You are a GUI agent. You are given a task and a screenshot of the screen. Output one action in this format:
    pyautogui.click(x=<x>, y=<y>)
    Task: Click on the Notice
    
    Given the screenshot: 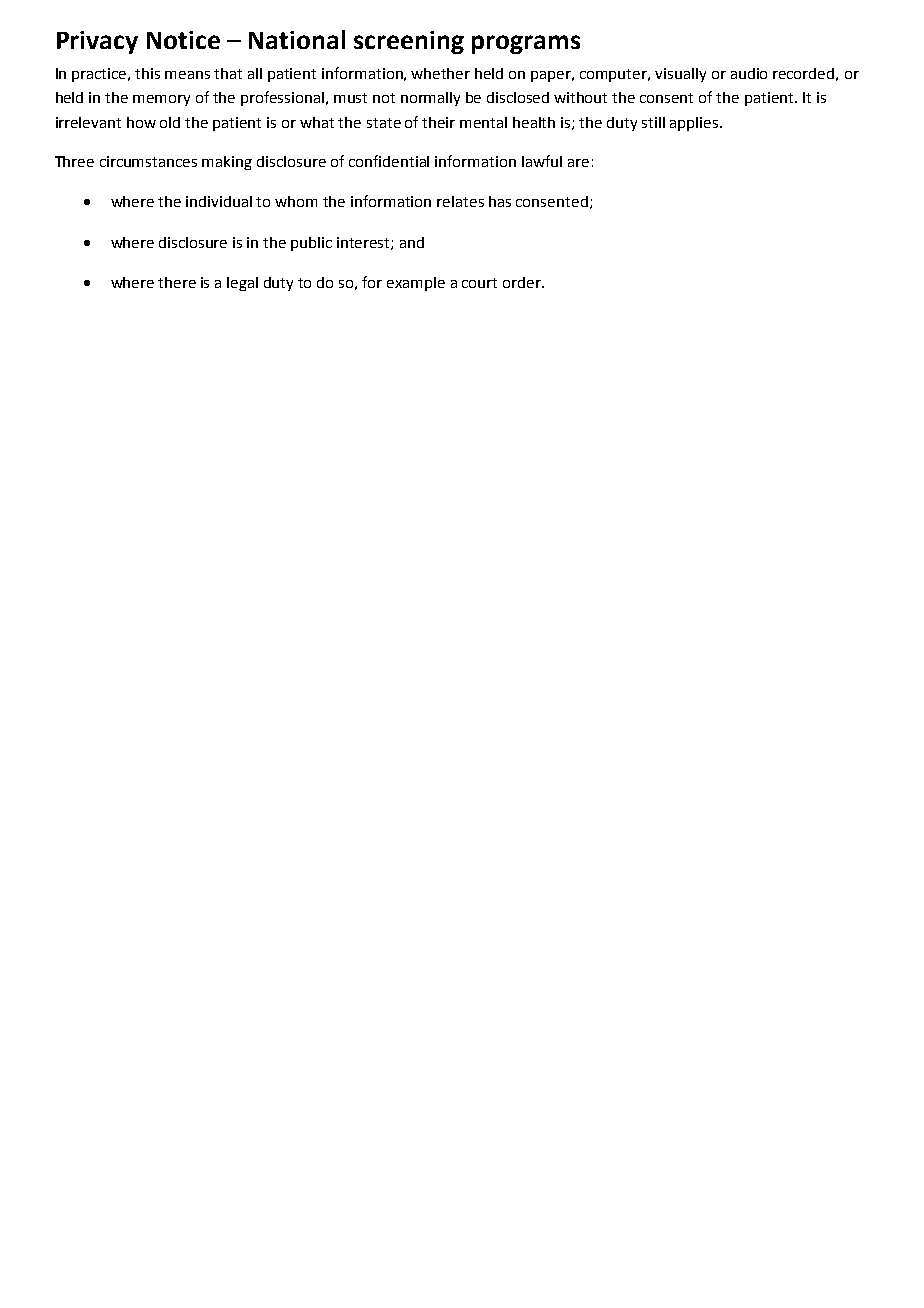 What is the action you would take?
    pyautogui.click(x=183, y=40)
